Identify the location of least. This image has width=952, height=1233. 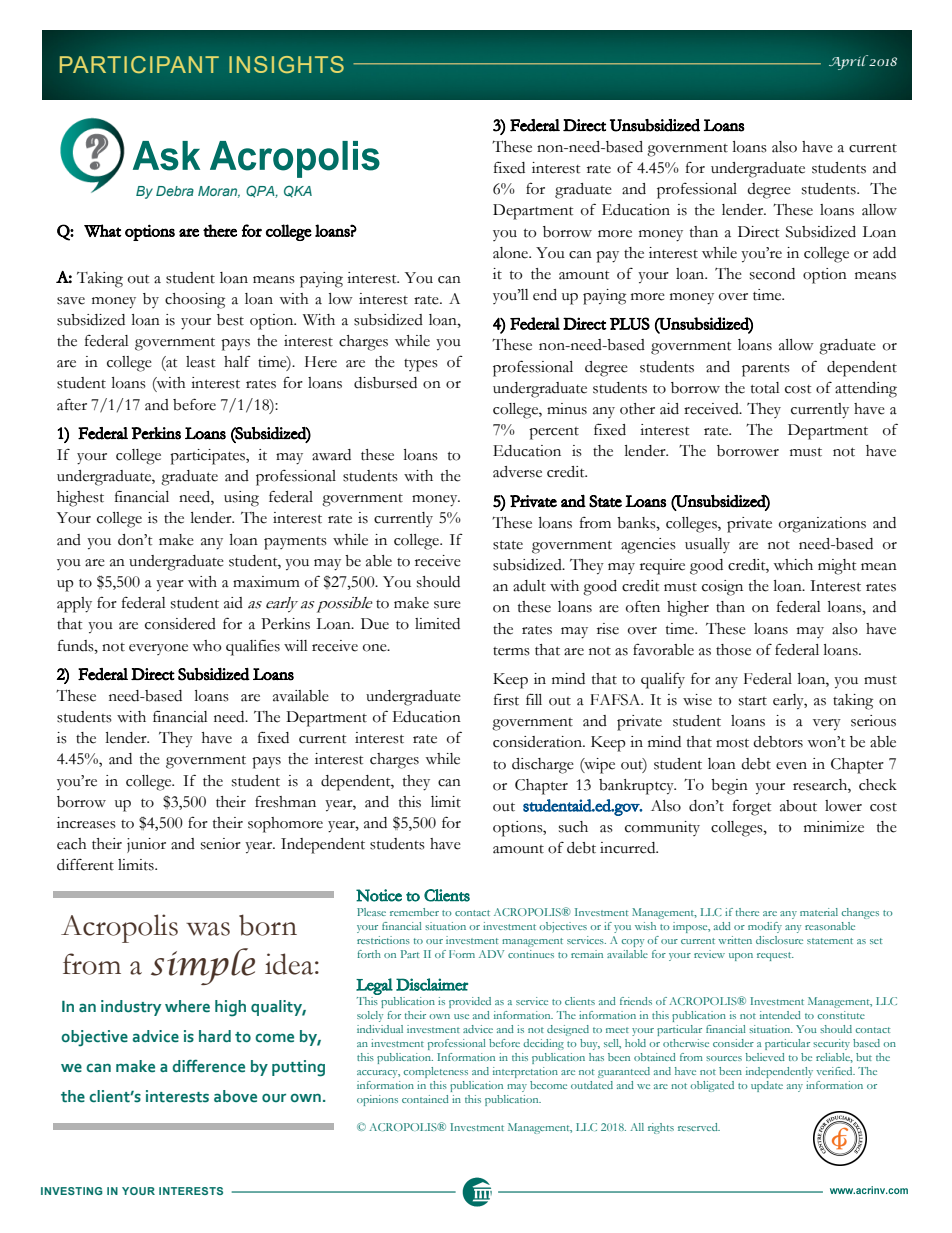
(200, 362).
